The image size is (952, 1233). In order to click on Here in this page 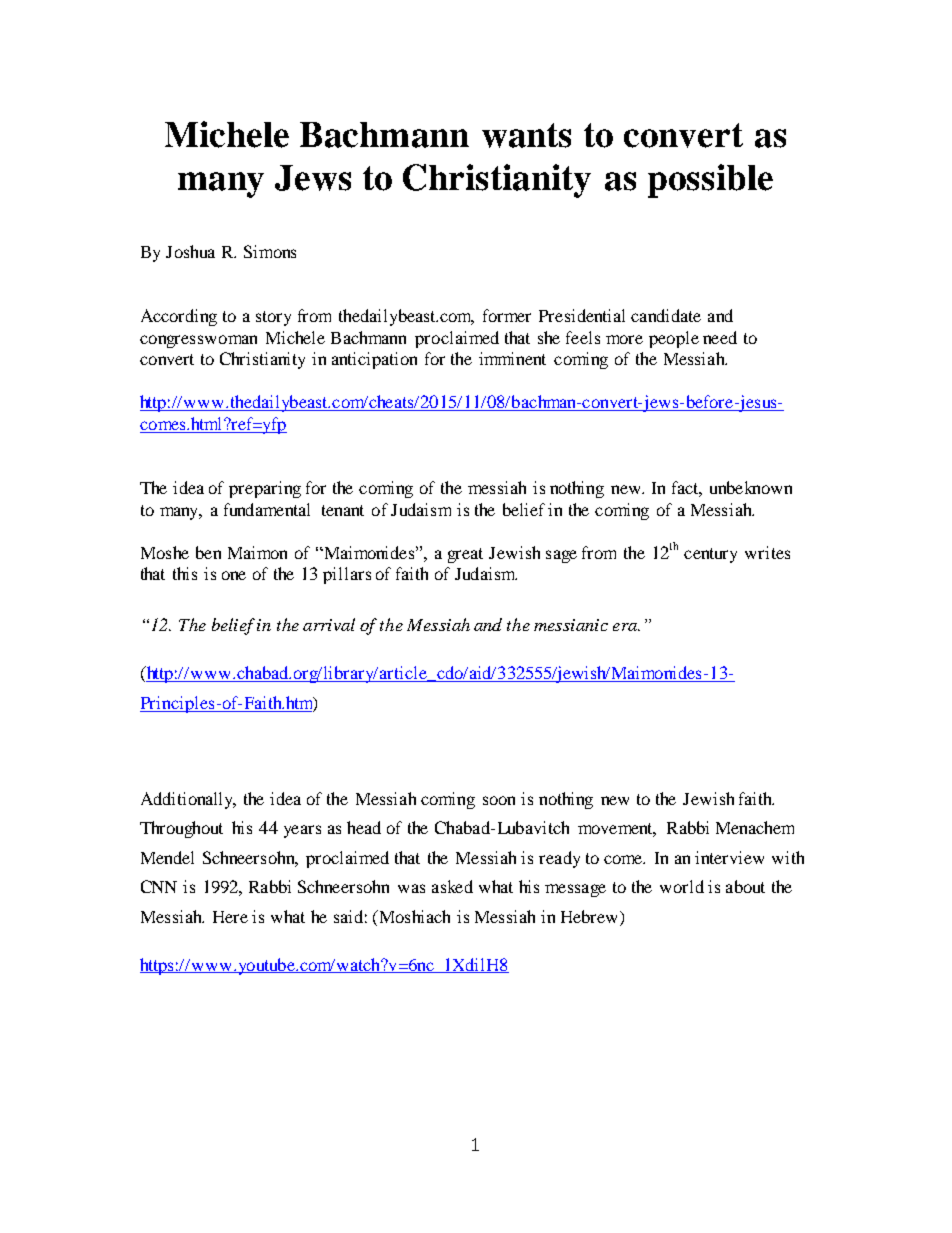, I will do `click(230, 917)`.
